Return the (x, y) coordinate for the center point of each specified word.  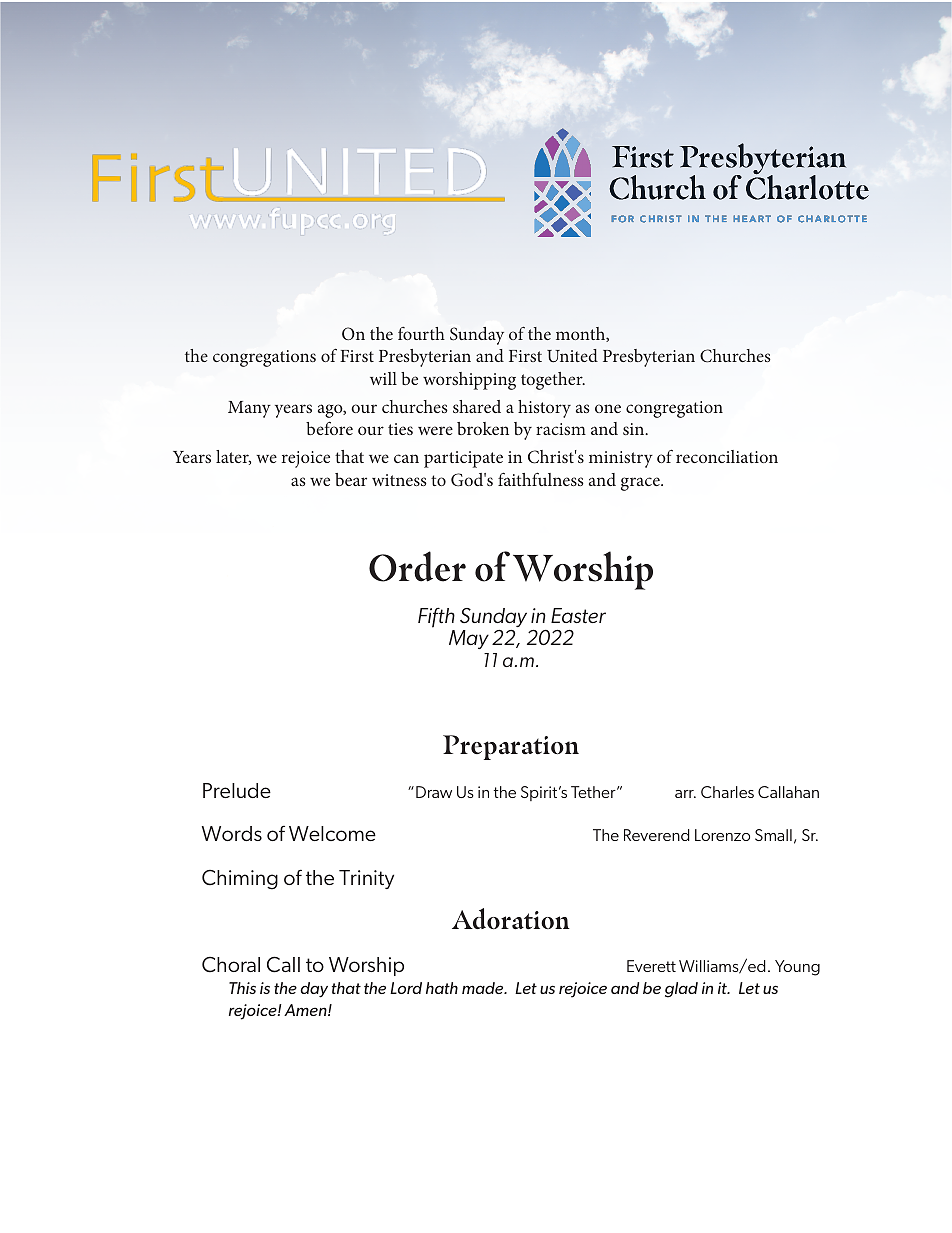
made (484, 988)
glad (681, 990)
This (242, 988)
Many (249, 409)
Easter (578, 615)
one (608, 408)
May (469, 639)
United (572, 356)
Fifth (436, 619)
